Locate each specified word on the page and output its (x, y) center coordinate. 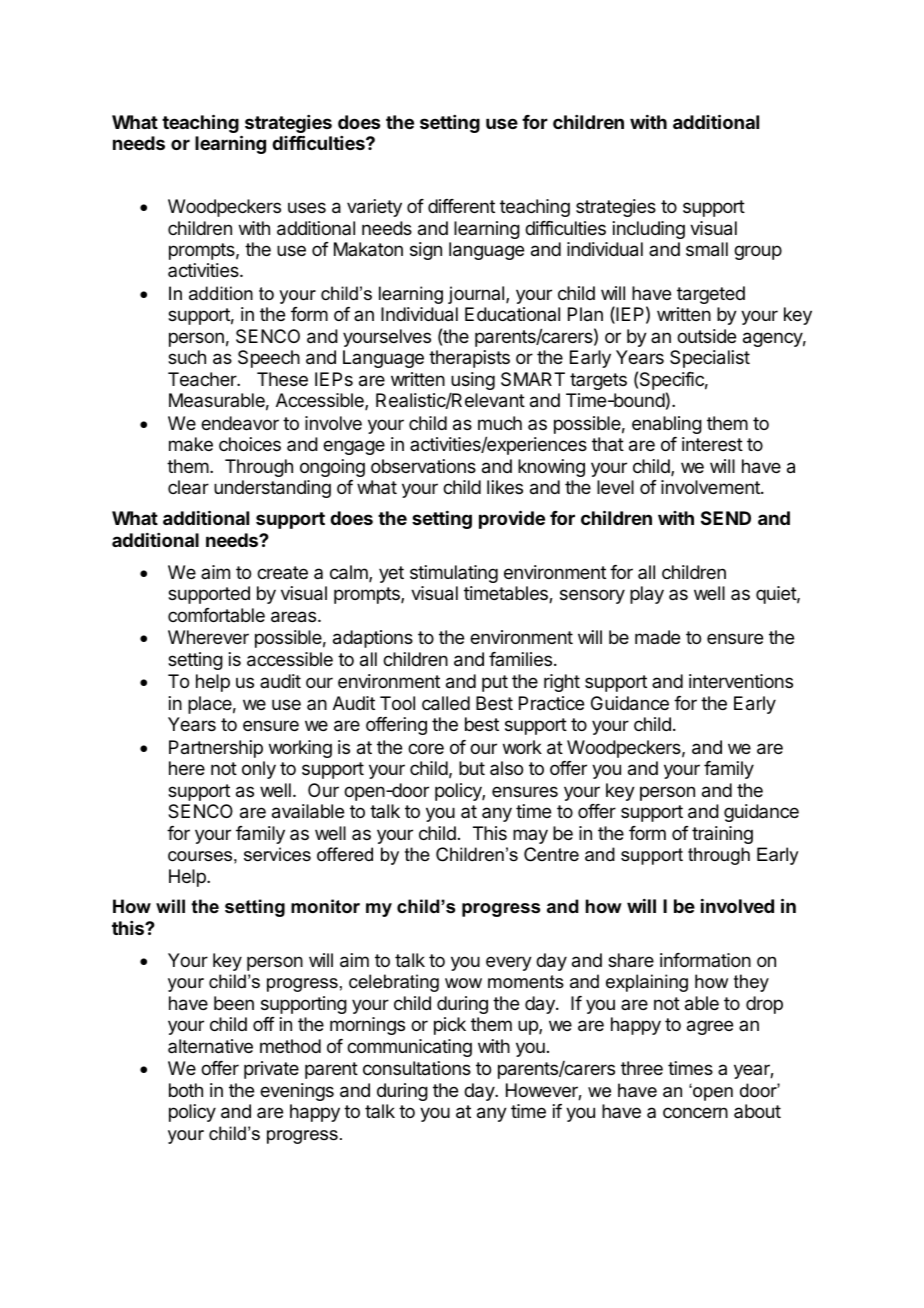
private (271, 1070)
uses (307, 207)
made (657, 637)
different (461, 206)
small (707, 249)
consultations (417, 1068)
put (495, 683)
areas (295, 617)
